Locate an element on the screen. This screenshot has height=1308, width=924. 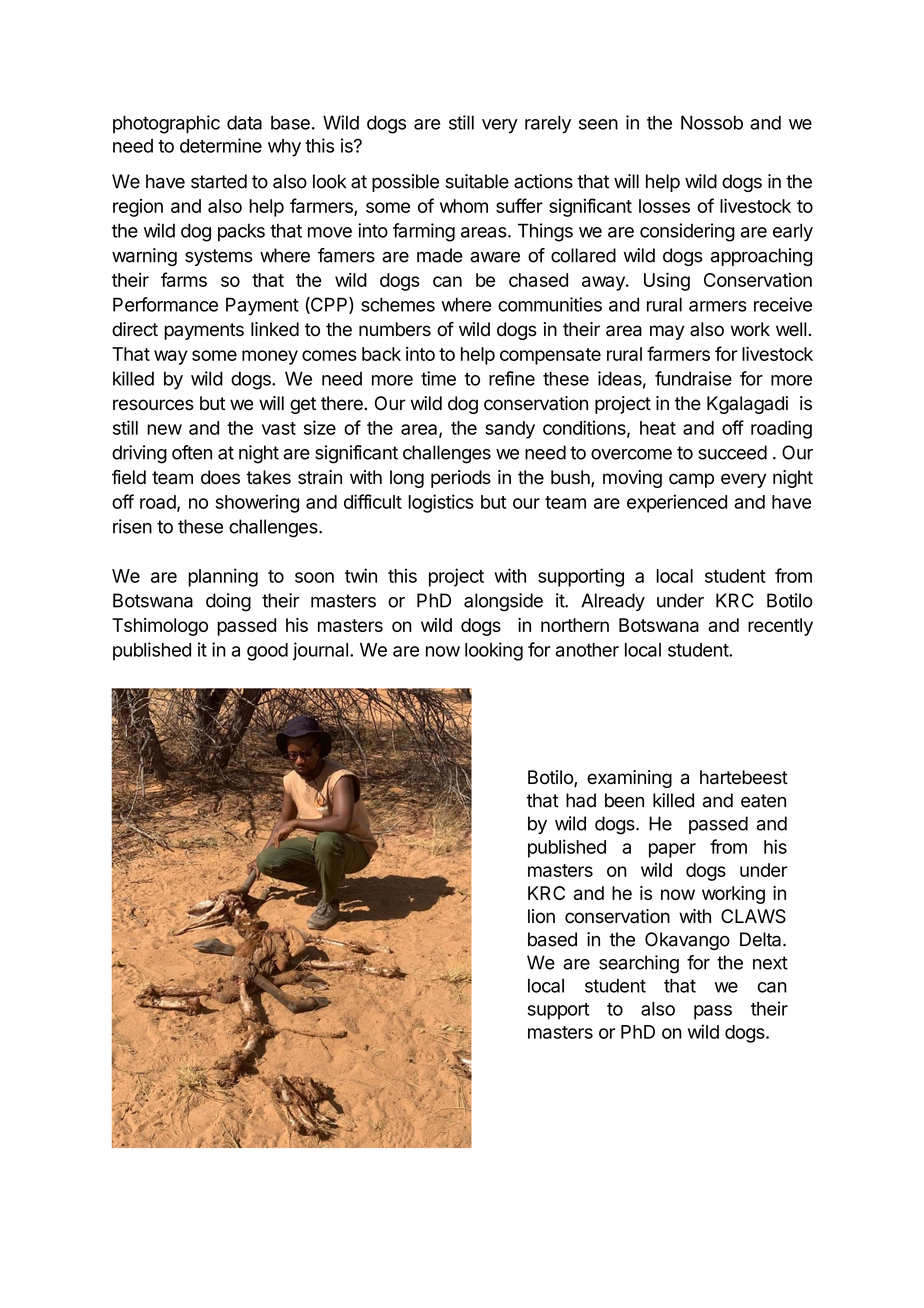
another is located at coordinates (587, 650).
